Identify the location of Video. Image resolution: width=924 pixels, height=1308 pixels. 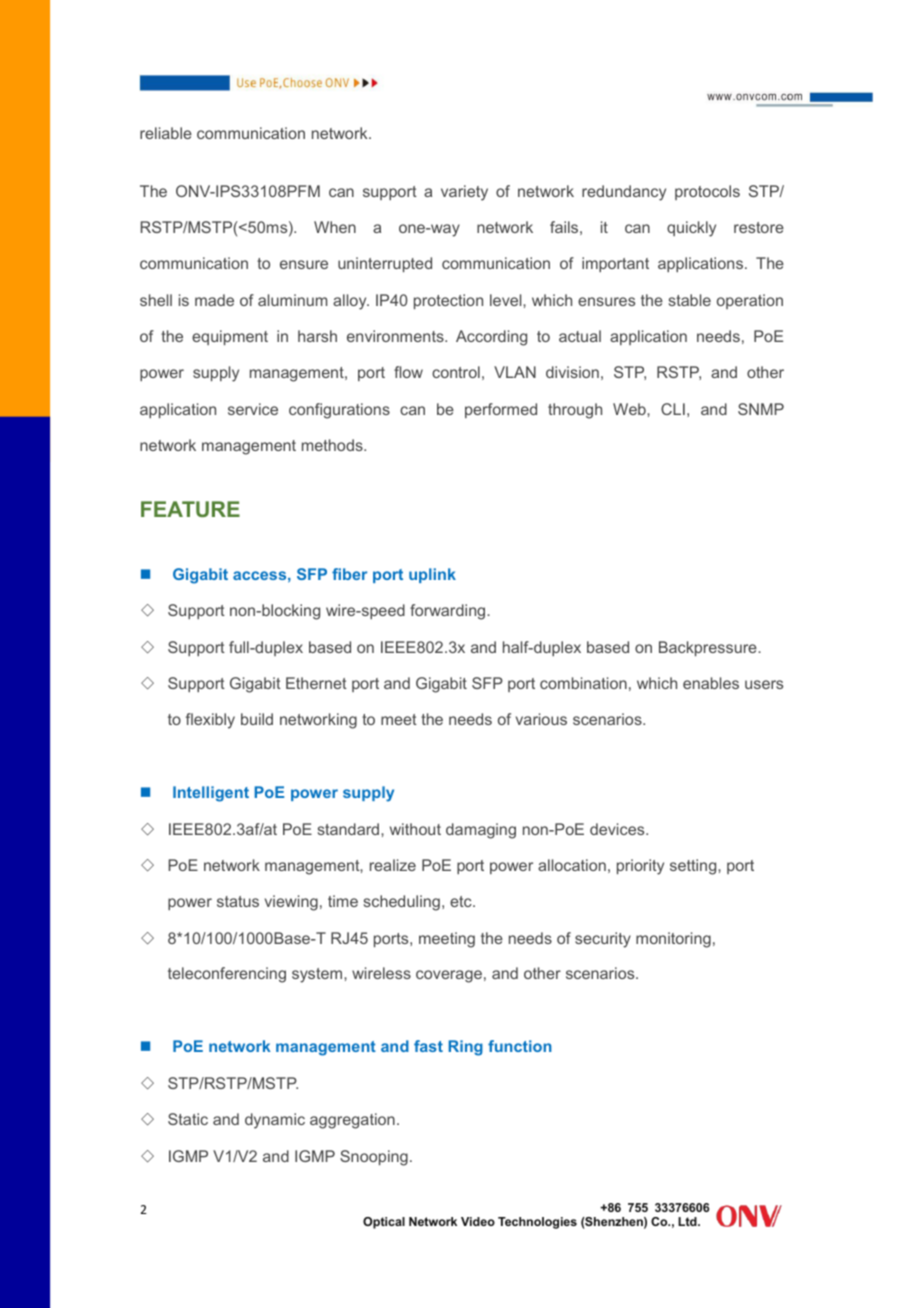
(478, 1221).
